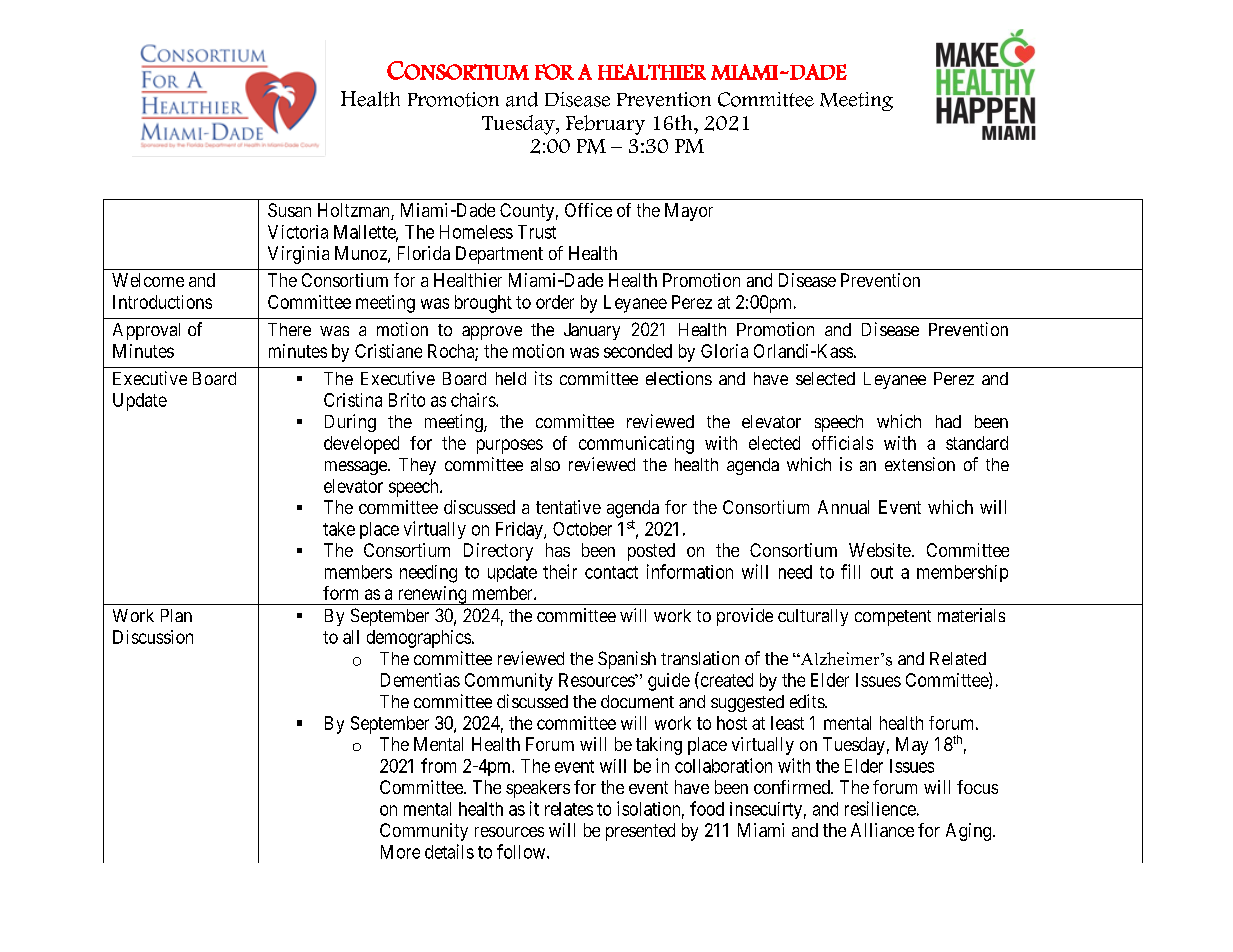  Describe the element at coordinates (555, 302) in the image. I see `order` at that location.
